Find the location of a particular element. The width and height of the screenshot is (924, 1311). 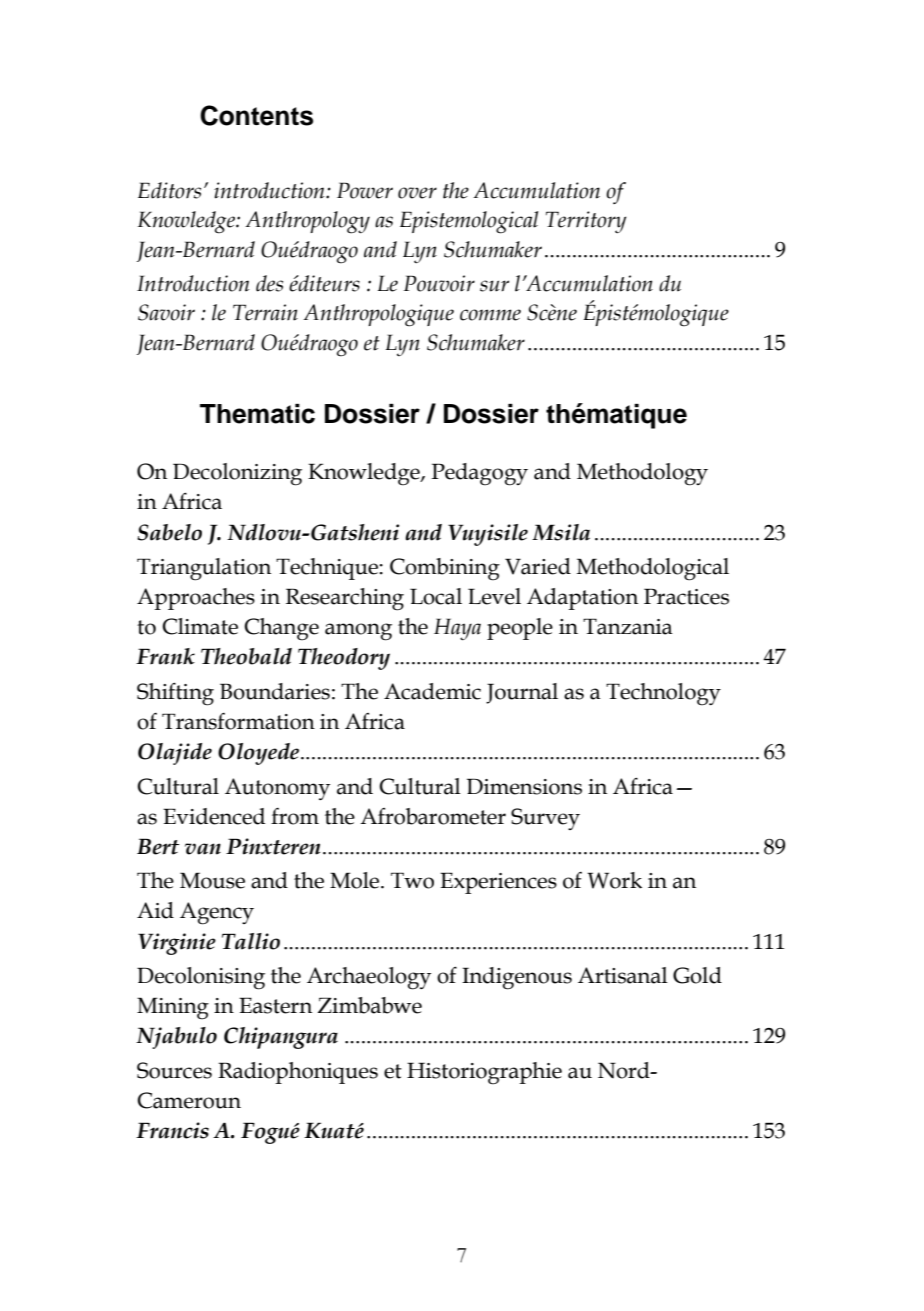

Sources is located at coordinates (174, 1070).
